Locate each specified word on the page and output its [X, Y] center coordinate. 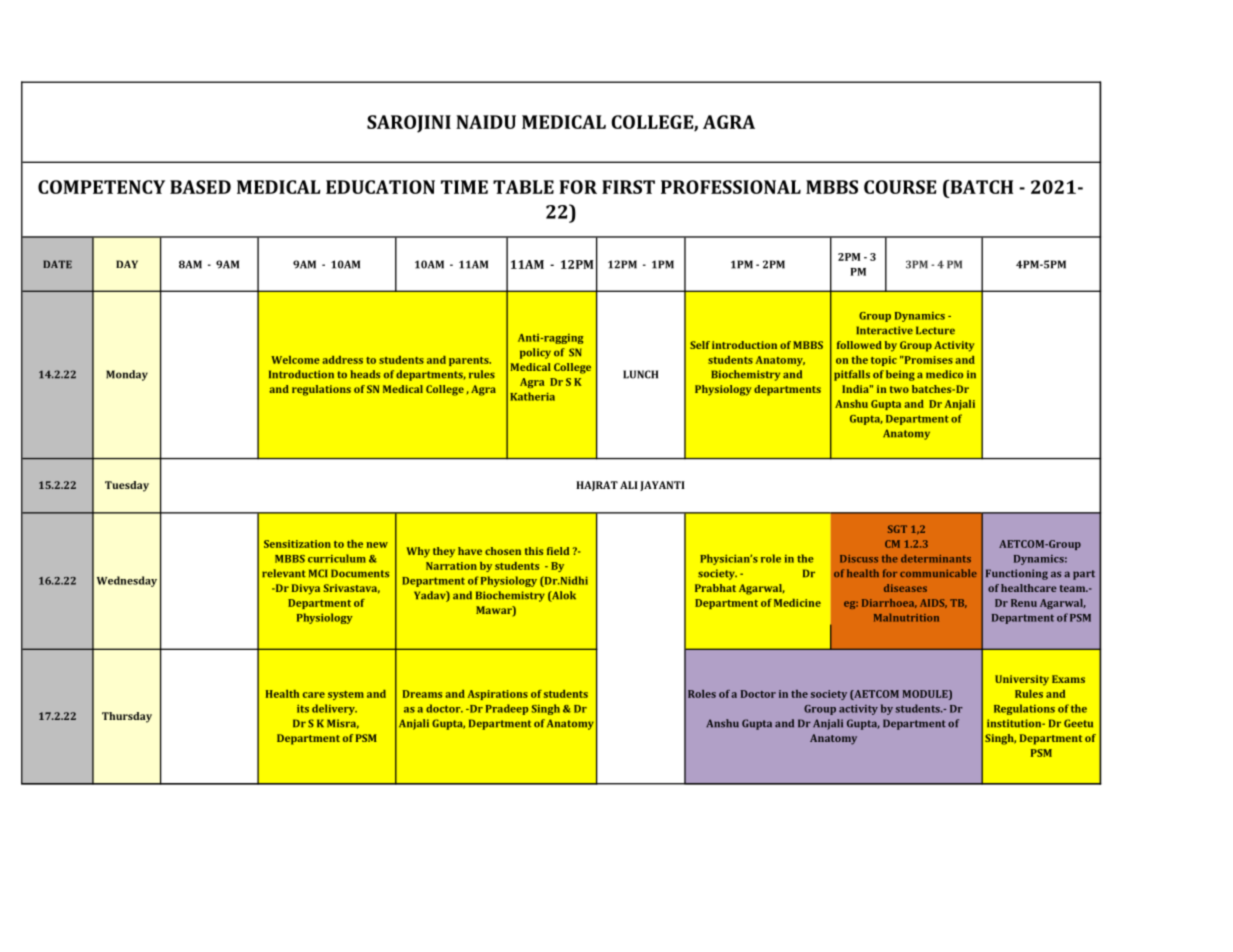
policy [535, 353]
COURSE [900, 187]
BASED [200, 187]
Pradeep [507, 709]
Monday [127, 375]
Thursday [127, 717]
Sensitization [297, 544]
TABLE [523, 187]
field [558, 551]
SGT [897, 529]
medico [944, 374]
